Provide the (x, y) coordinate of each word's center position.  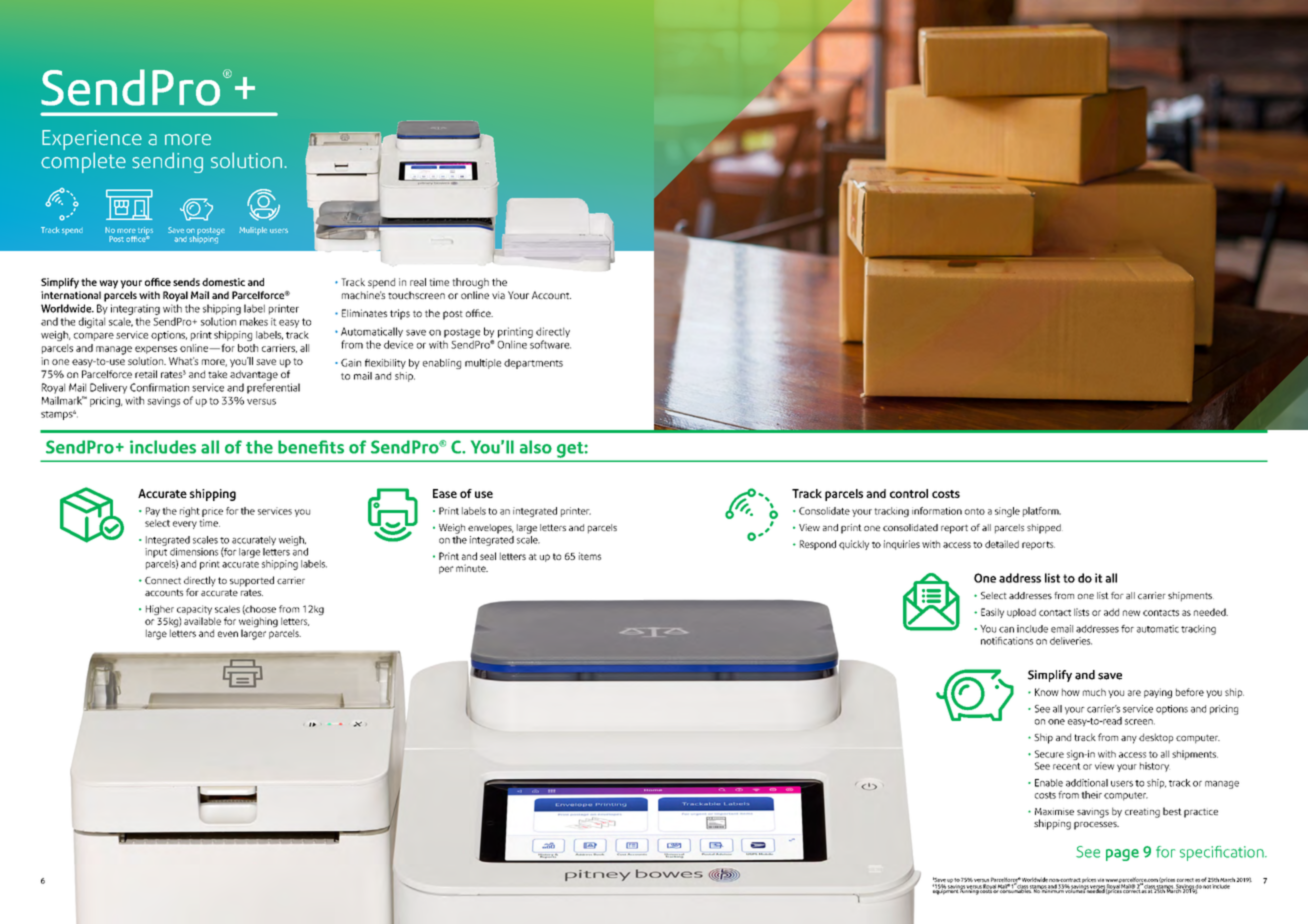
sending (167, 162)
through (470, 283)
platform (1042, 512)
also (536, 447)
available (202, 621)
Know (1047, 692)
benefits (311, 447)
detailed (1002, 544)
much (1094, 692)
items (590, 556)
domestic (223, 282)
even (228, 634)
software (550, 344)
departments (533, 364)
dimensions (194, 552)
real (418, 282)
